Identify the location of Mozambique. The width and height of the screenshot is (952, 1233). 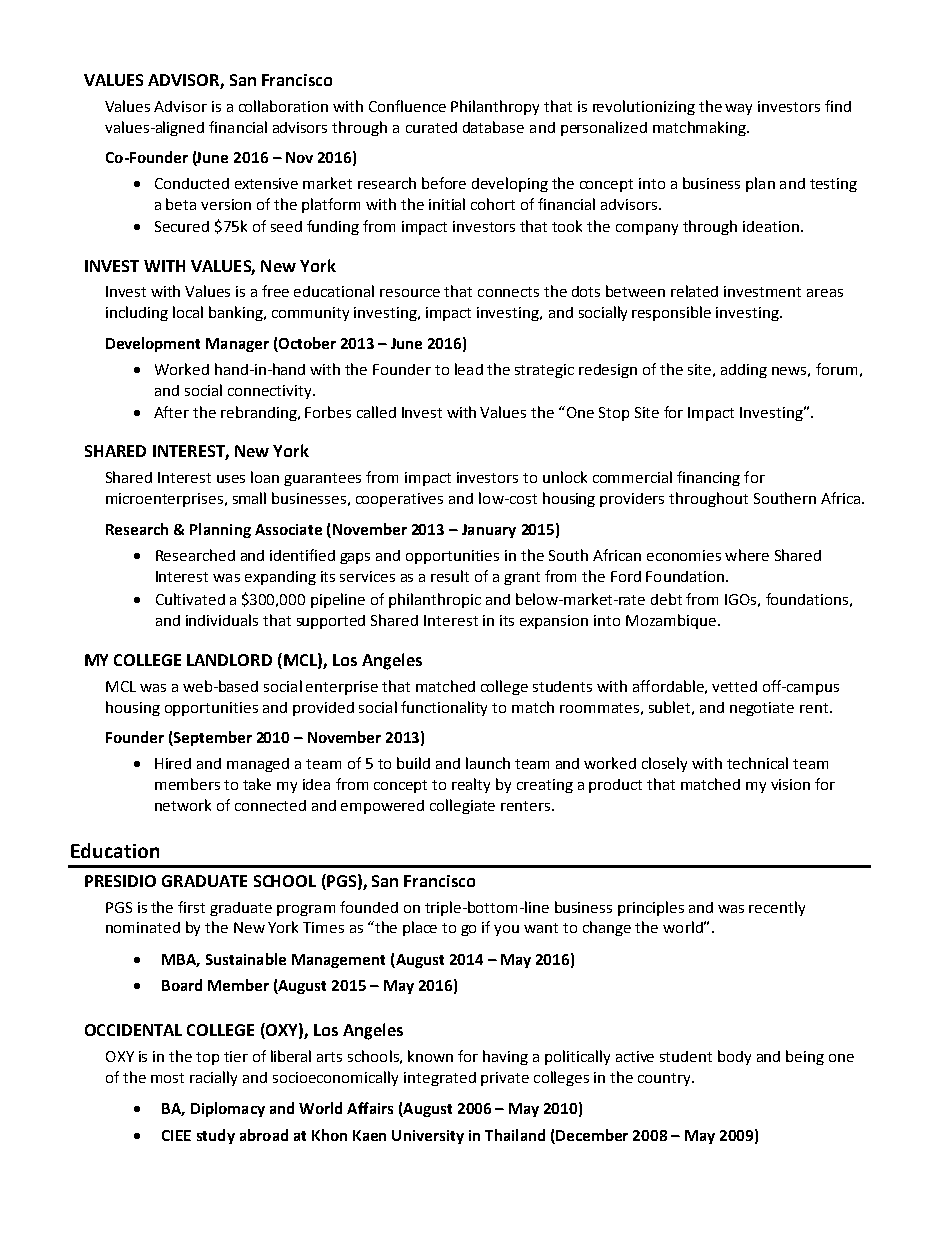
(671, 621).
